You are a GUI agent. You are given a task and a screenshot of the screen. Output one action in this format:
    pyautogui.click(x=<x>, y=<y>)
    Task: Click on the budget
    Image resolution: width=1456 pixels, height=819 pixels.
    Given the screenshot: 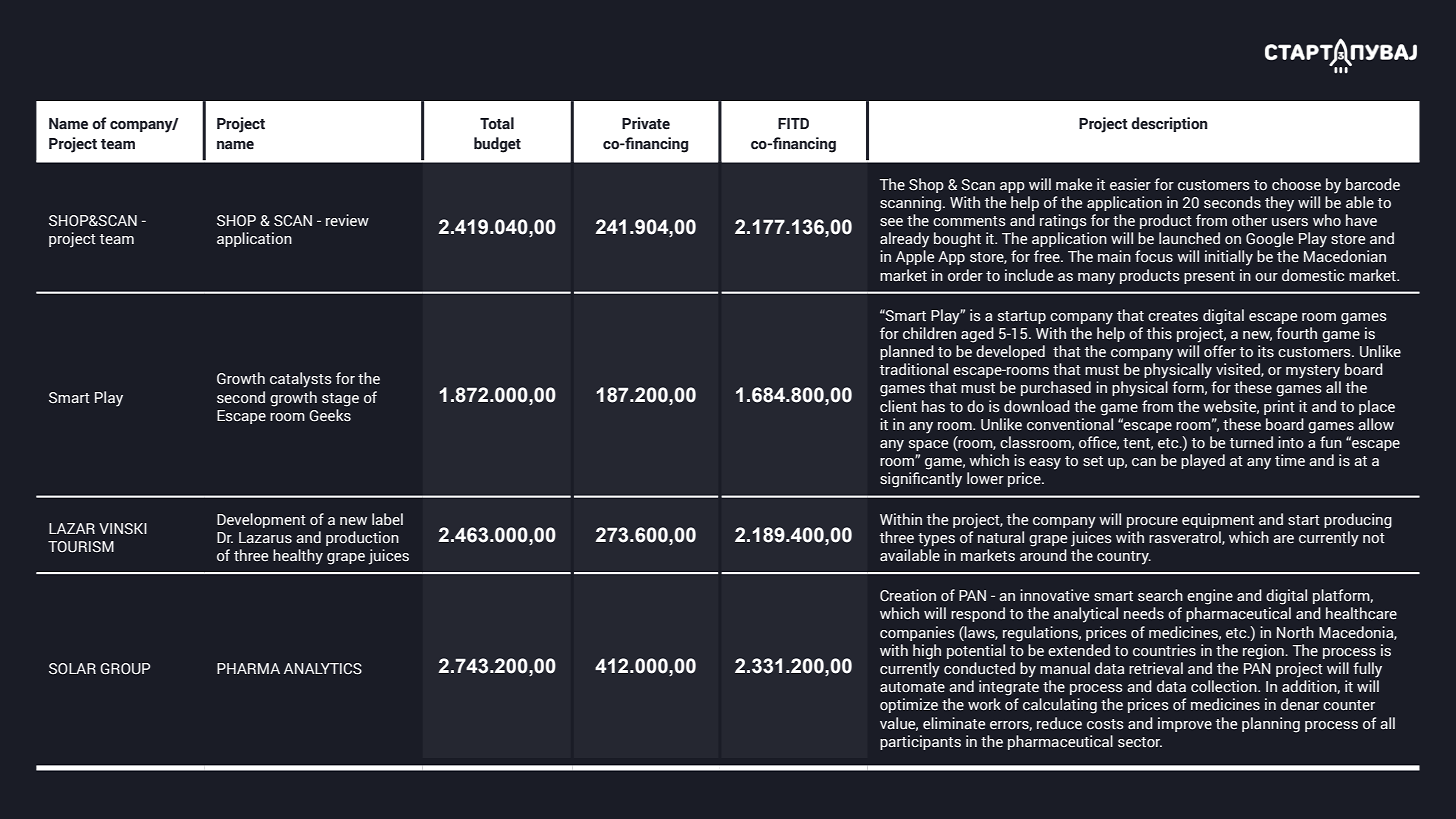 What is the action you would take?
    pyautogui.click(x=497, y=145)
